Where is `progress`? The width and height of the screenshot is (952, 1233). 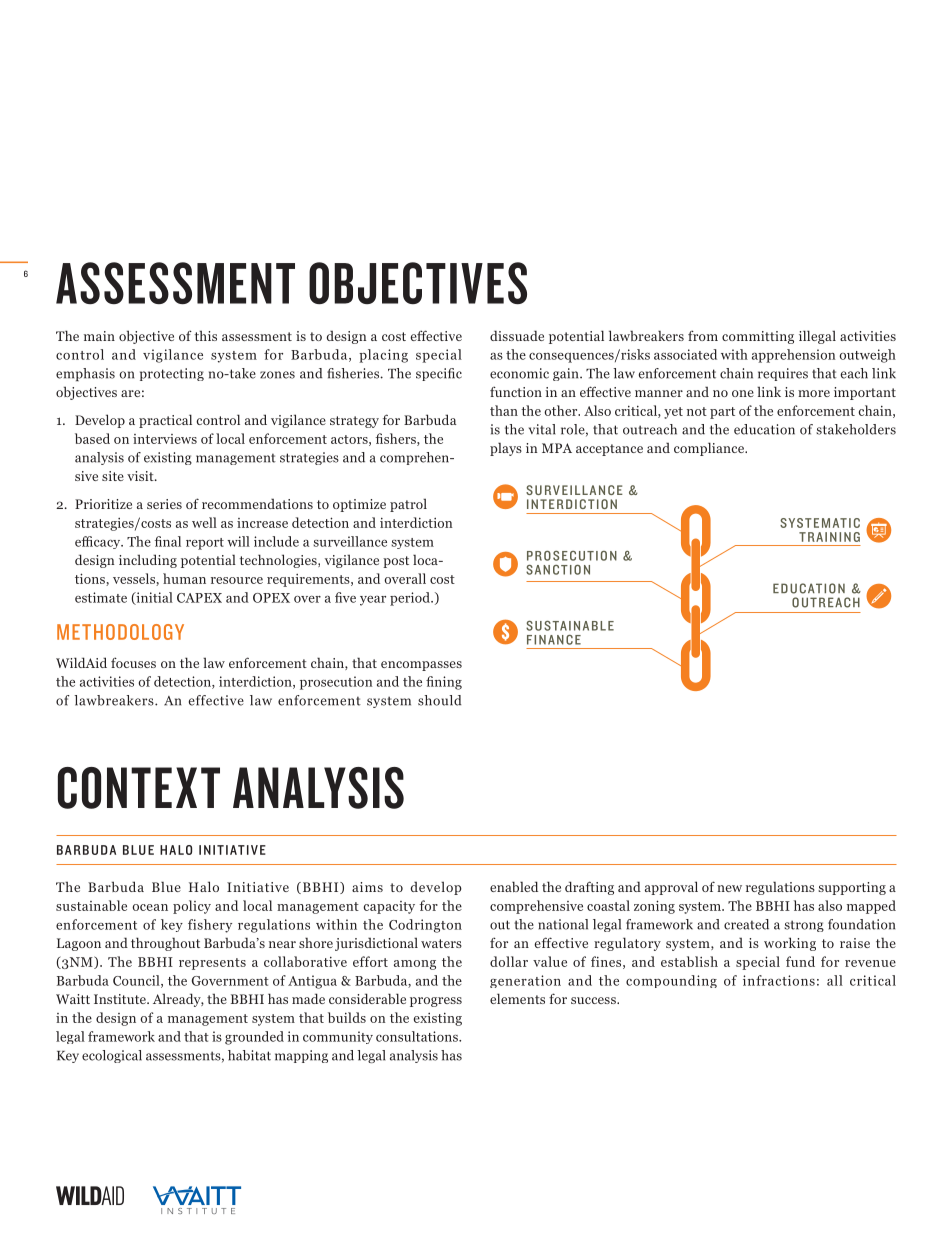 progress is located at coordinates (436, 1002).
